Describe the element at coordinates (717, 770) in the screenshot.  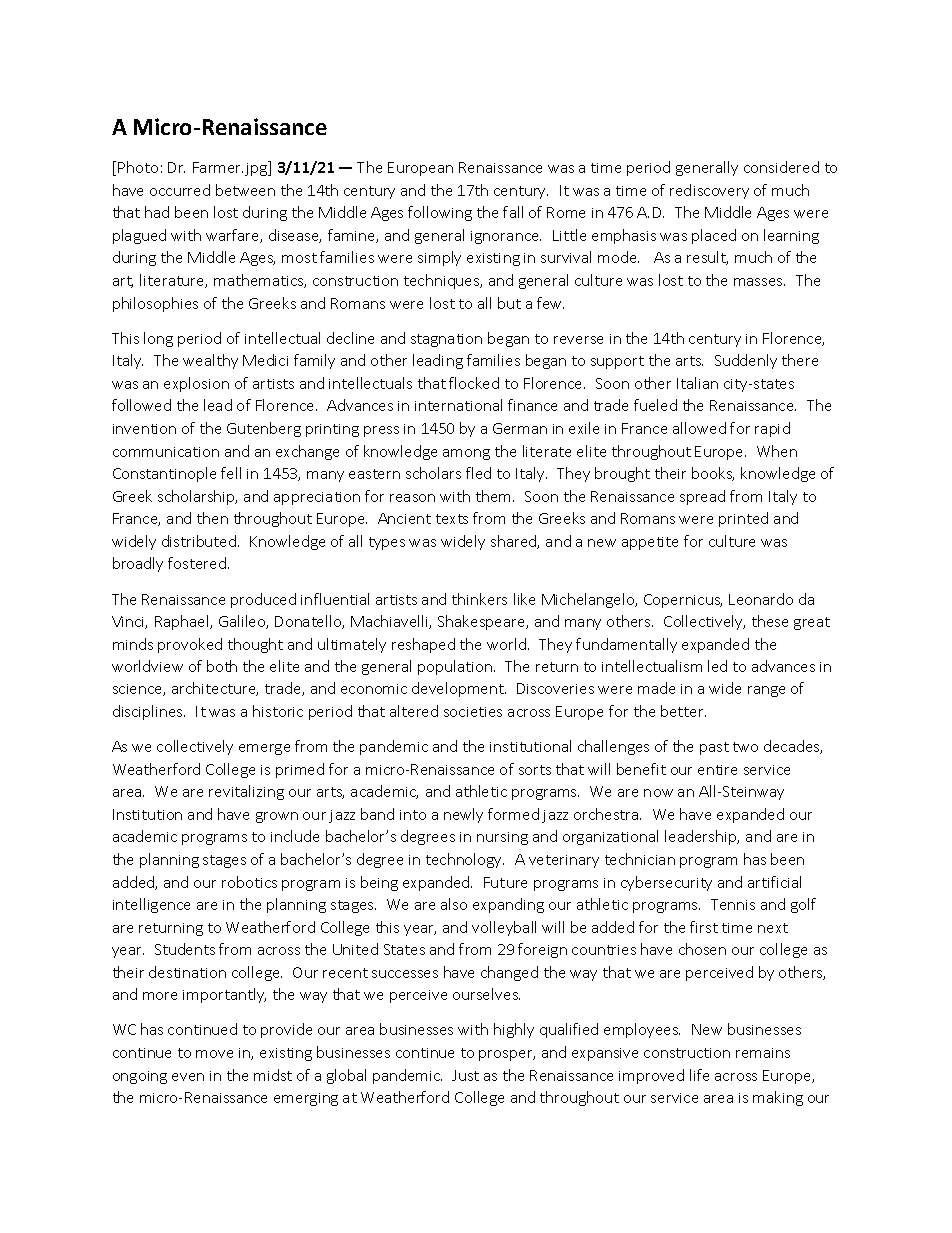
I see `entire` at that location.
